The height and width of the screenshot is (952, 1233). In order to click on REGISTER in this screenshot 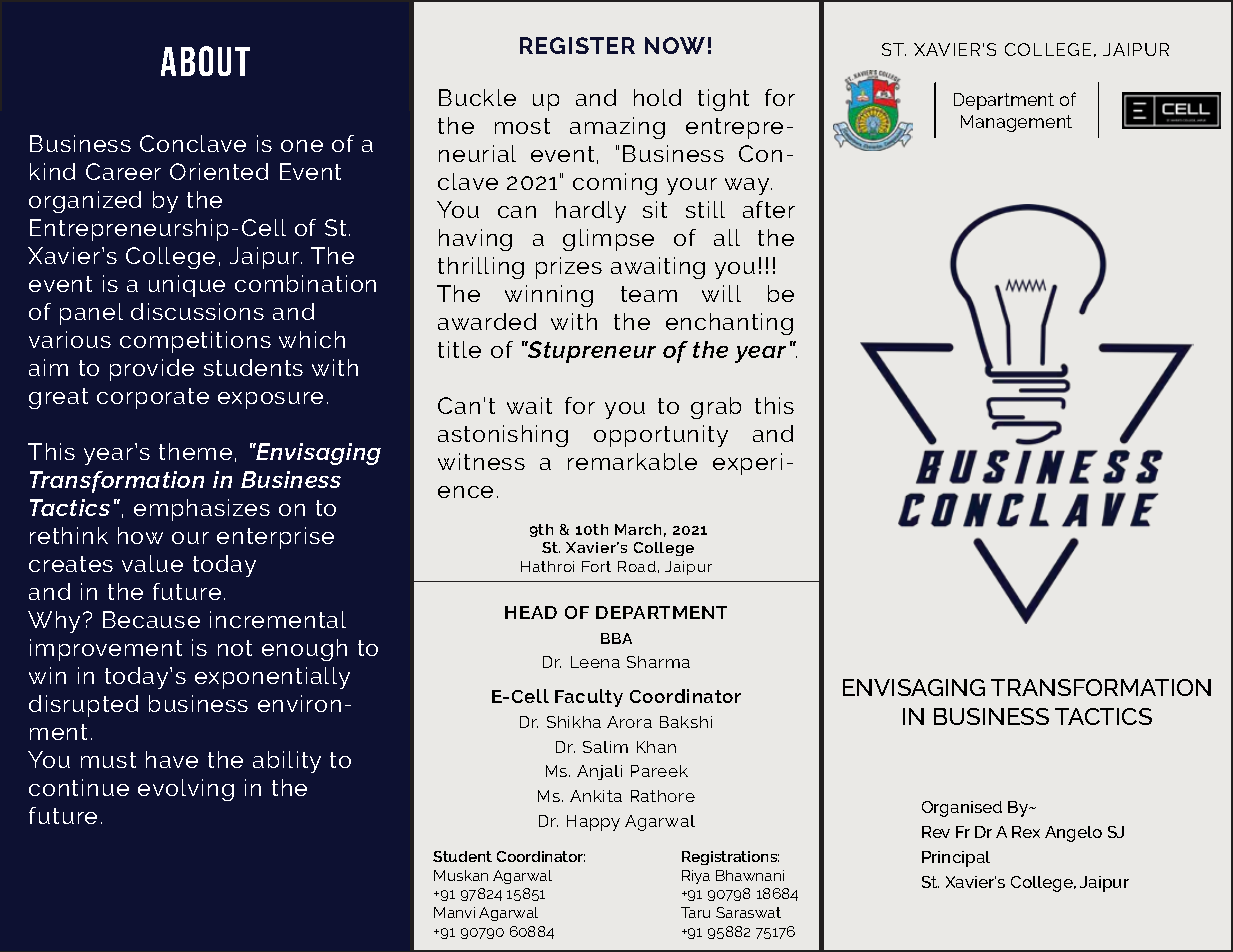, I will do `click(577, 45)`.
